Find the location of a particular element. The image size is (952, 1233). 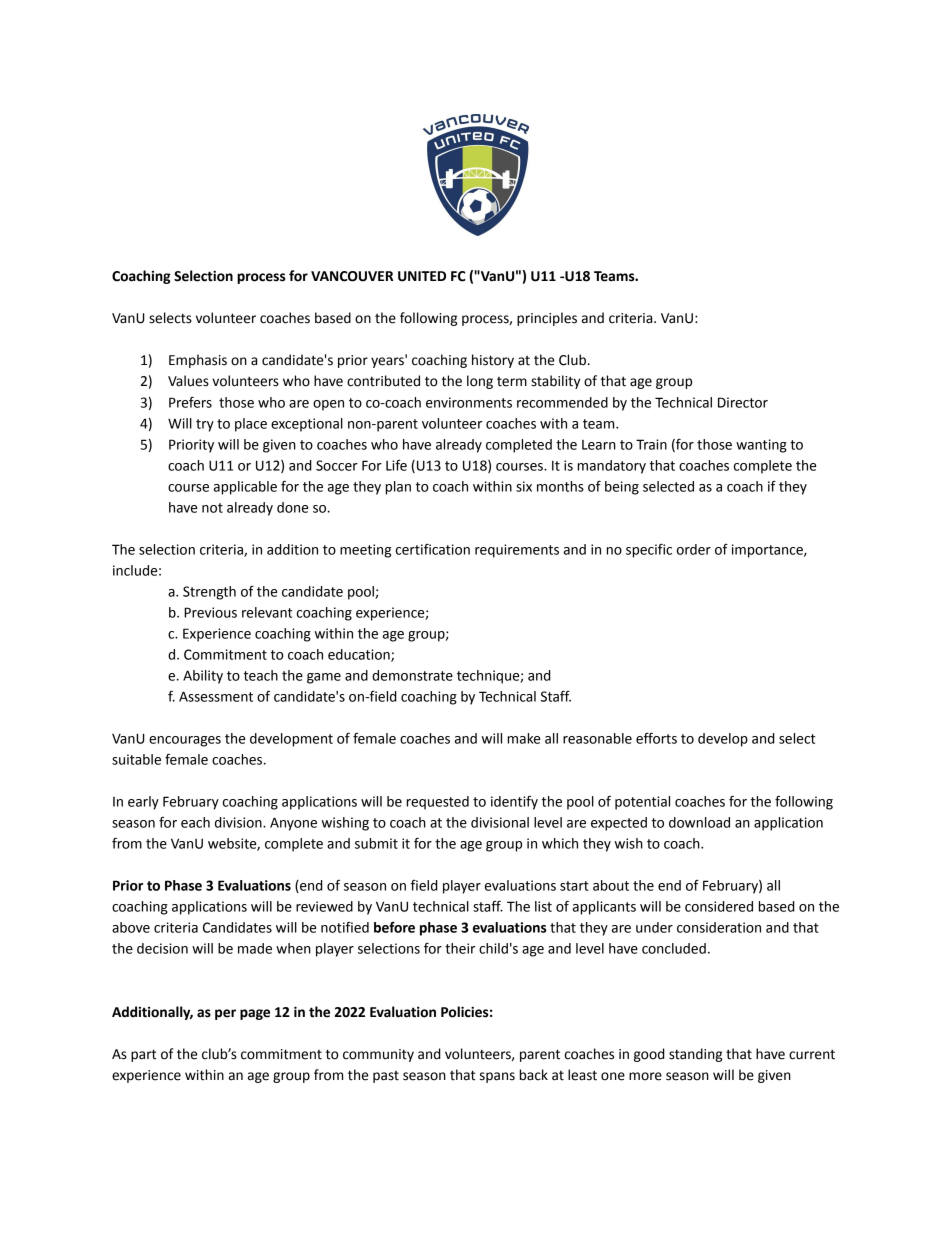

Strength is located at coordinates (209, 593).
